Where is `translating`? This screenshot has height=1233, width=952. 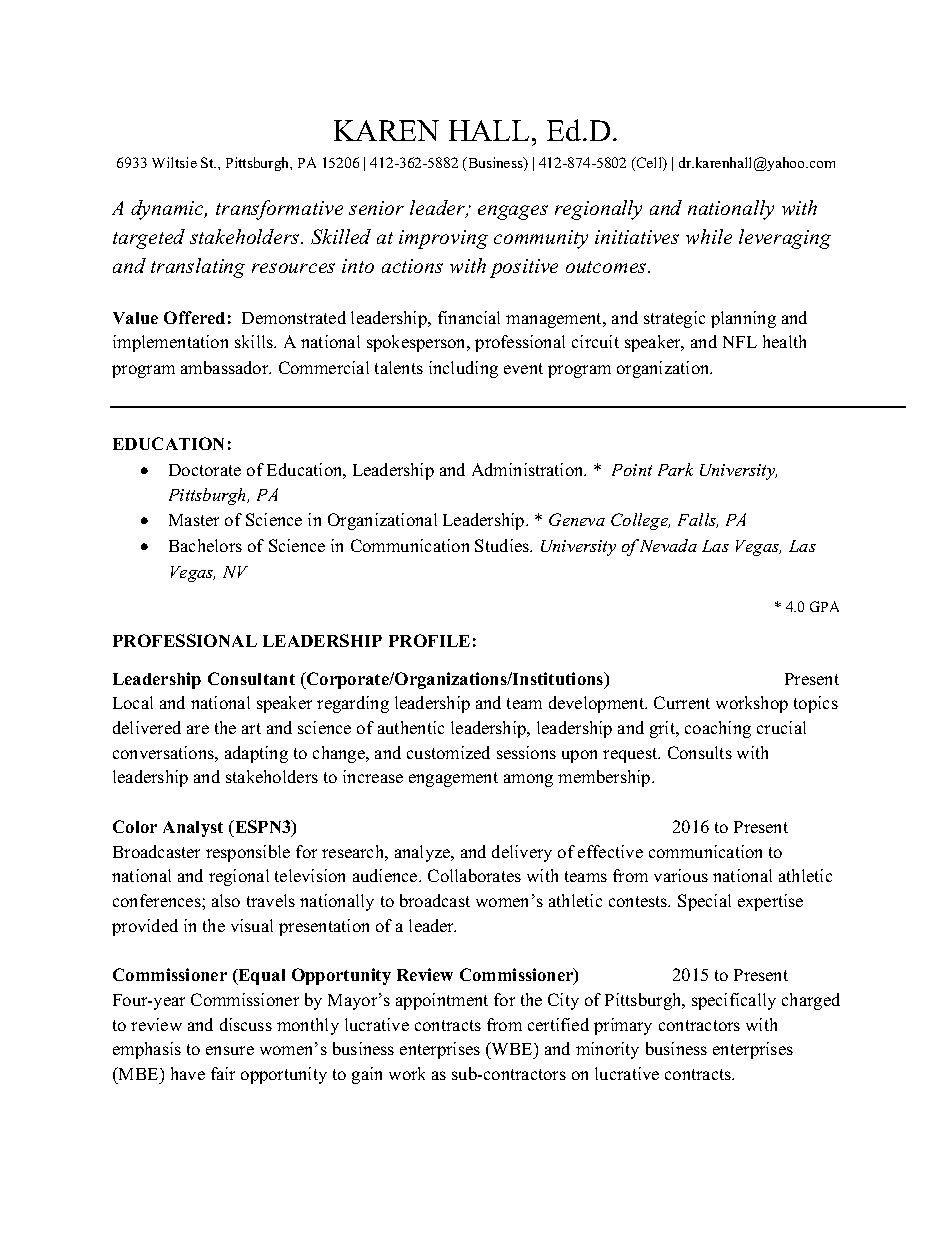
translating is located at coordinates (198, 268).
